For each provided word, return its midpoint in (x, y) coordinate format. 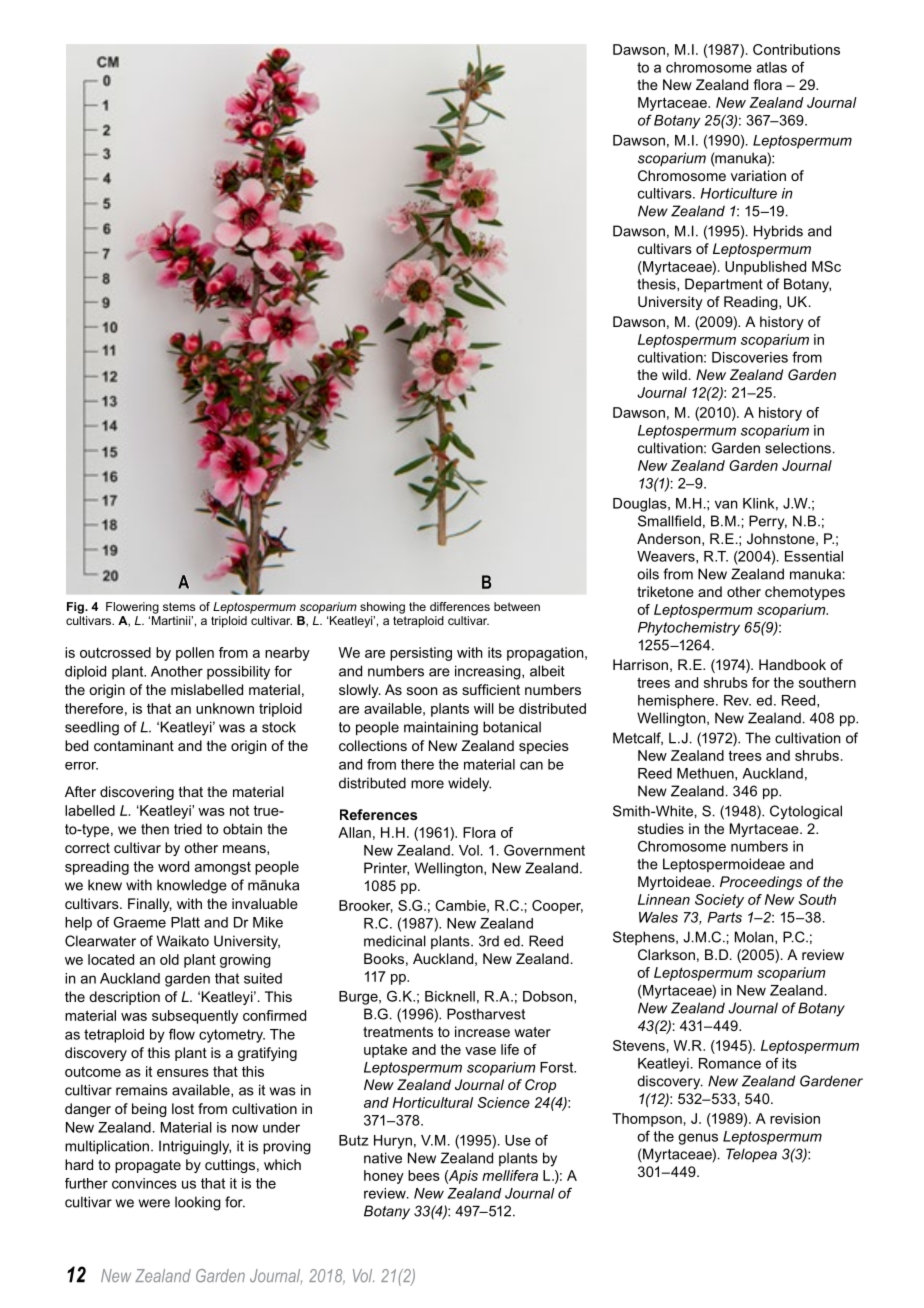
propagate (148, 1166)
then (155, 829)
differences (460, 606)
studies (661, 828)
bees (424, 1175)
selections (798, 448)
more (427, 784)
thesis (657, 284)
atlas (772, 67)
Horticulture (739, 193)
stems (179, 606)
